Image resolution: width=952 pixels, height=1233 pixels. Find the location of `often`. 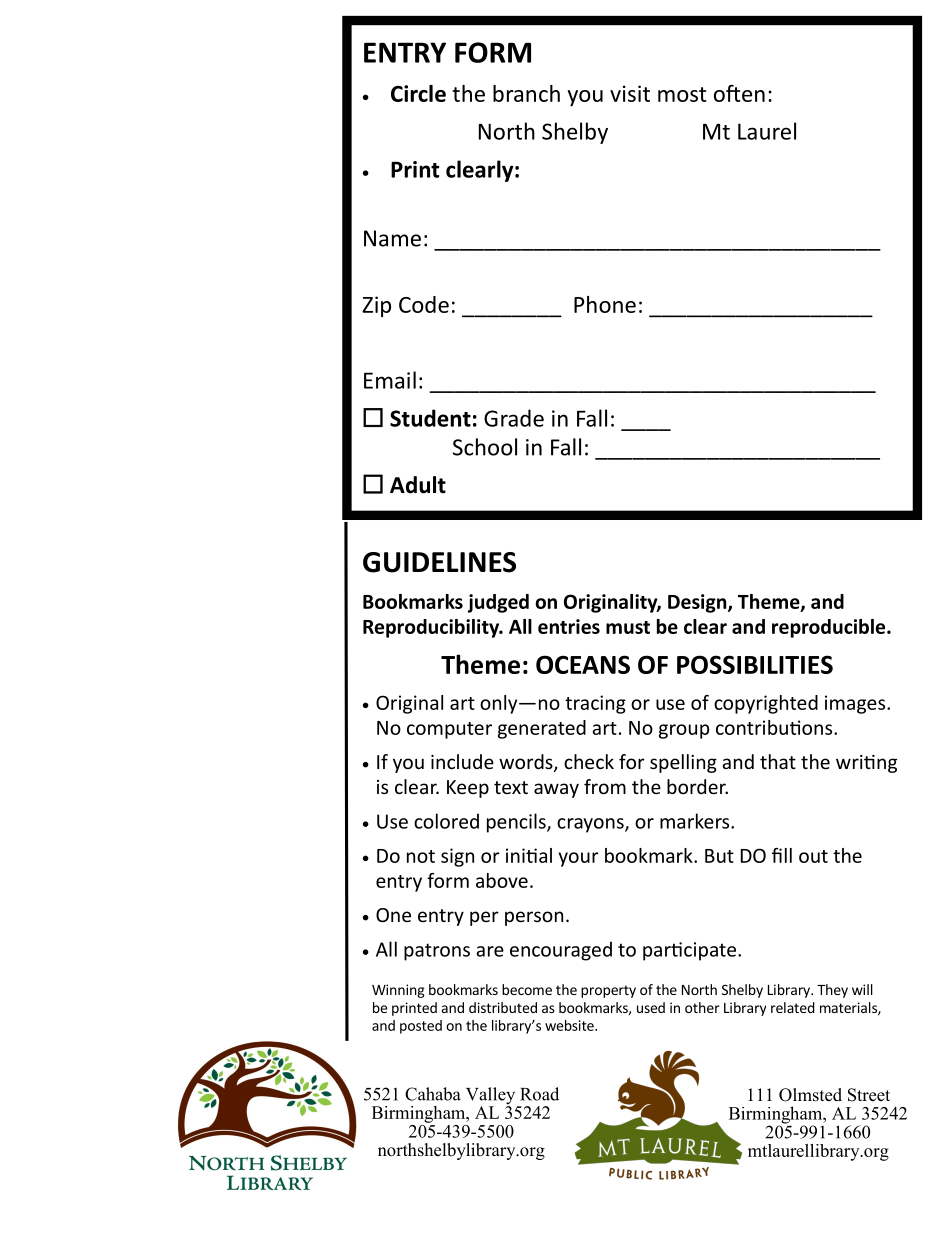

often is located at coordinates (739, 93).
